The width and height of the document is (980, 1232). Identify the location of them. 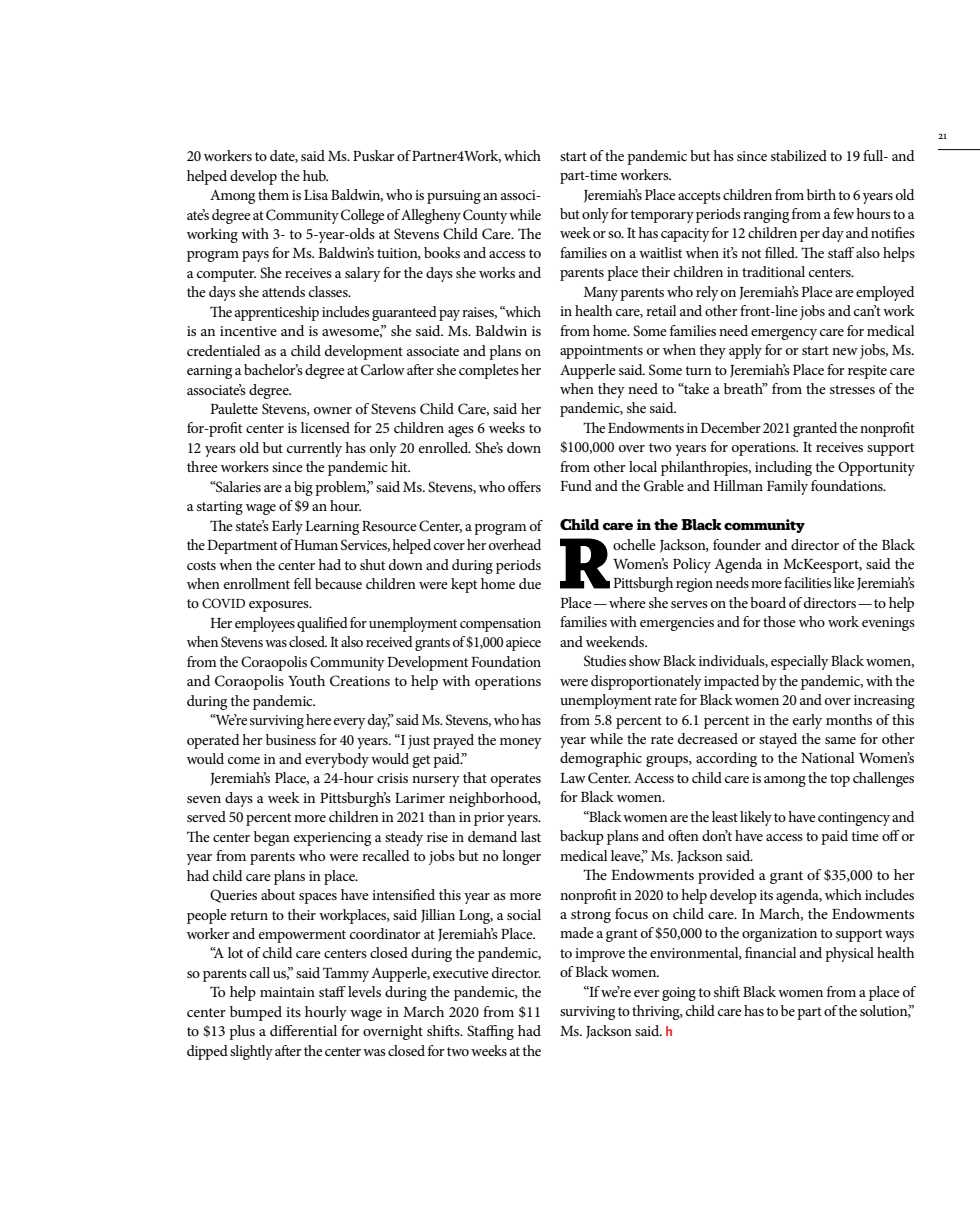
(273, 194).
